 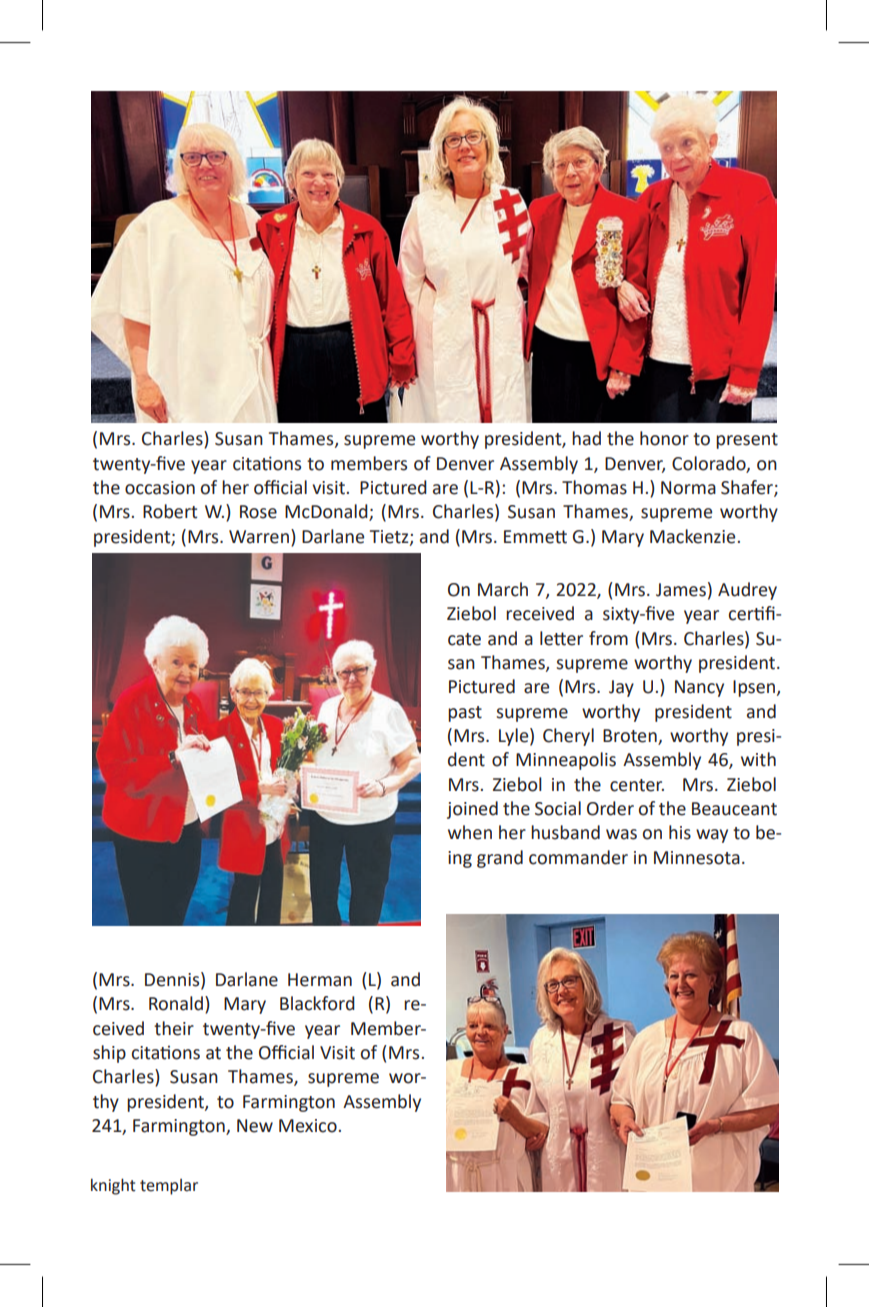 I want to click on when, so click(x=470, y=832).
